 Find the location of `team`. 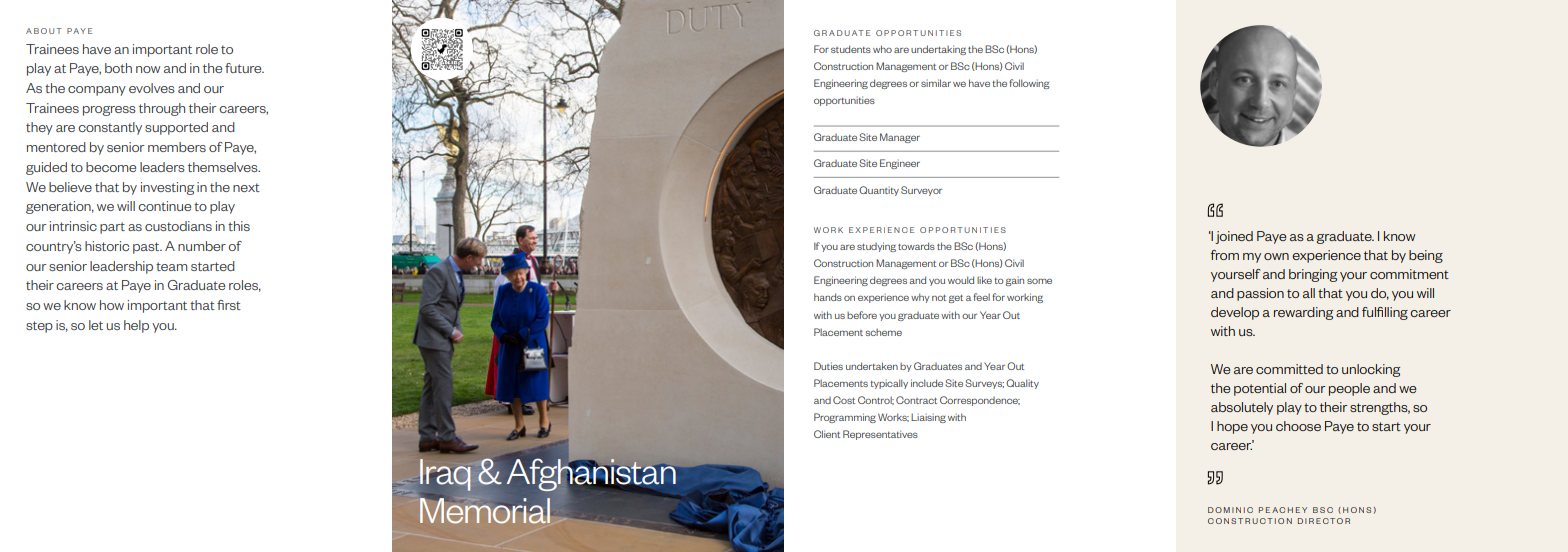

team is located at coordinates (171, 266).
